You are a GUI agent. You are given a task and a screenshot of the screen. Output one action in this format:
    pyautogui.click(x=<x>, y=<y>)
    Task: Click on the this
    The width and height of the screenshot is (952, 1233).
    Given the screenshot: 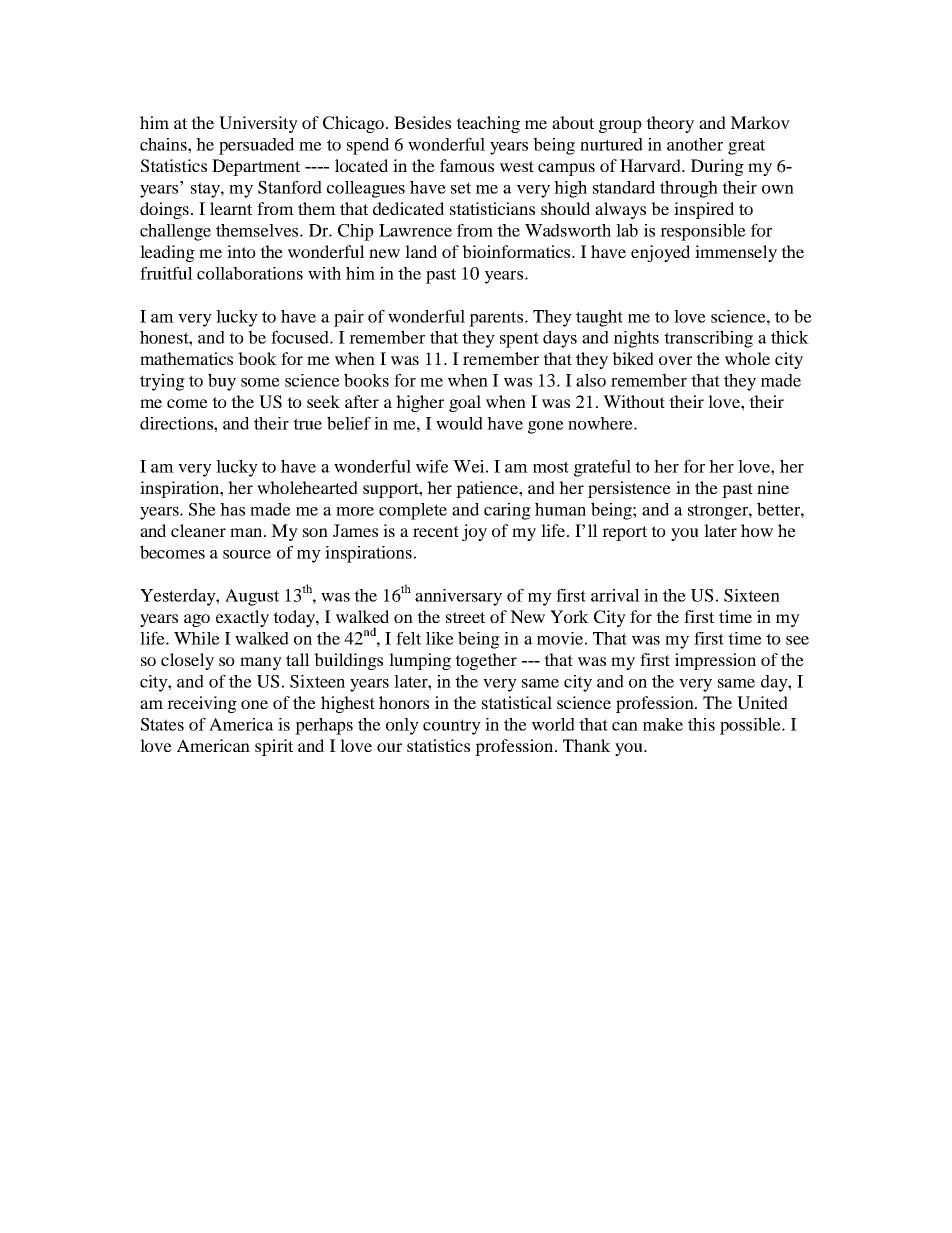 What is the action you would take?
    pyautogui.click(x=701, y=724)
